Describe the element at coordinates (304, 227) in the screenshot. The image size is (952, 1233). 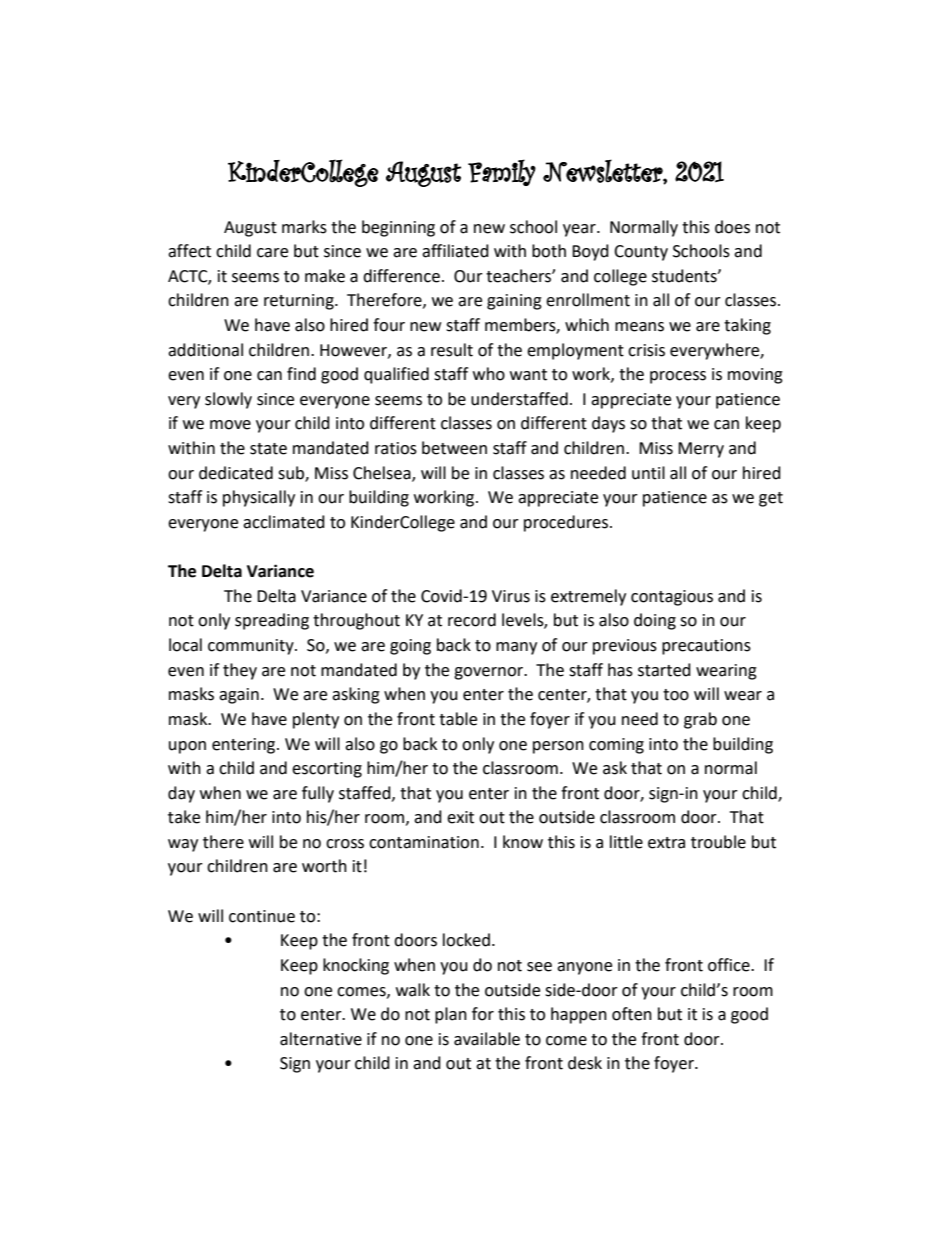
I see `marks` at that location.
